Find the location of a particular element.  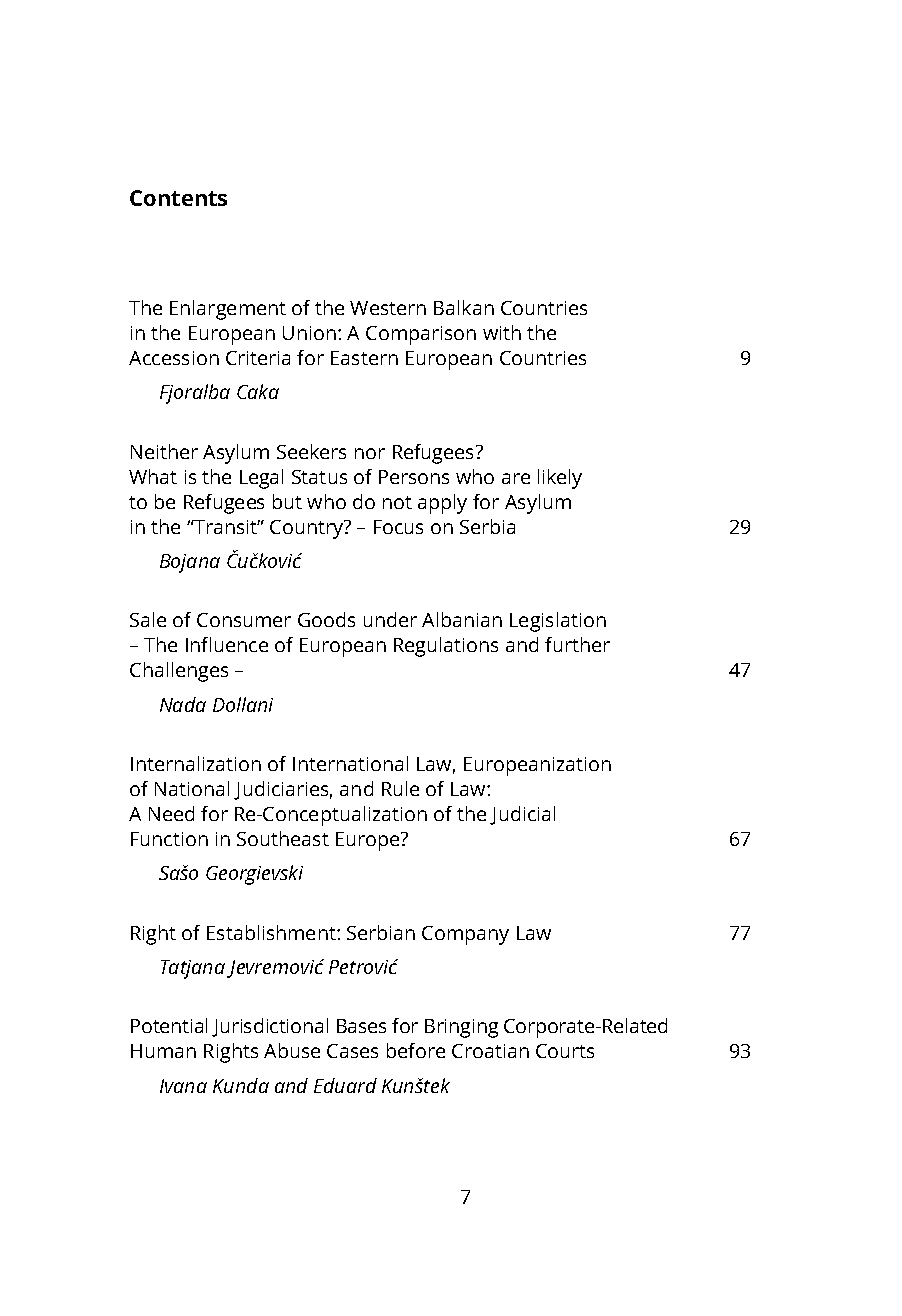

Nada is located at coordinates (183, 704).
